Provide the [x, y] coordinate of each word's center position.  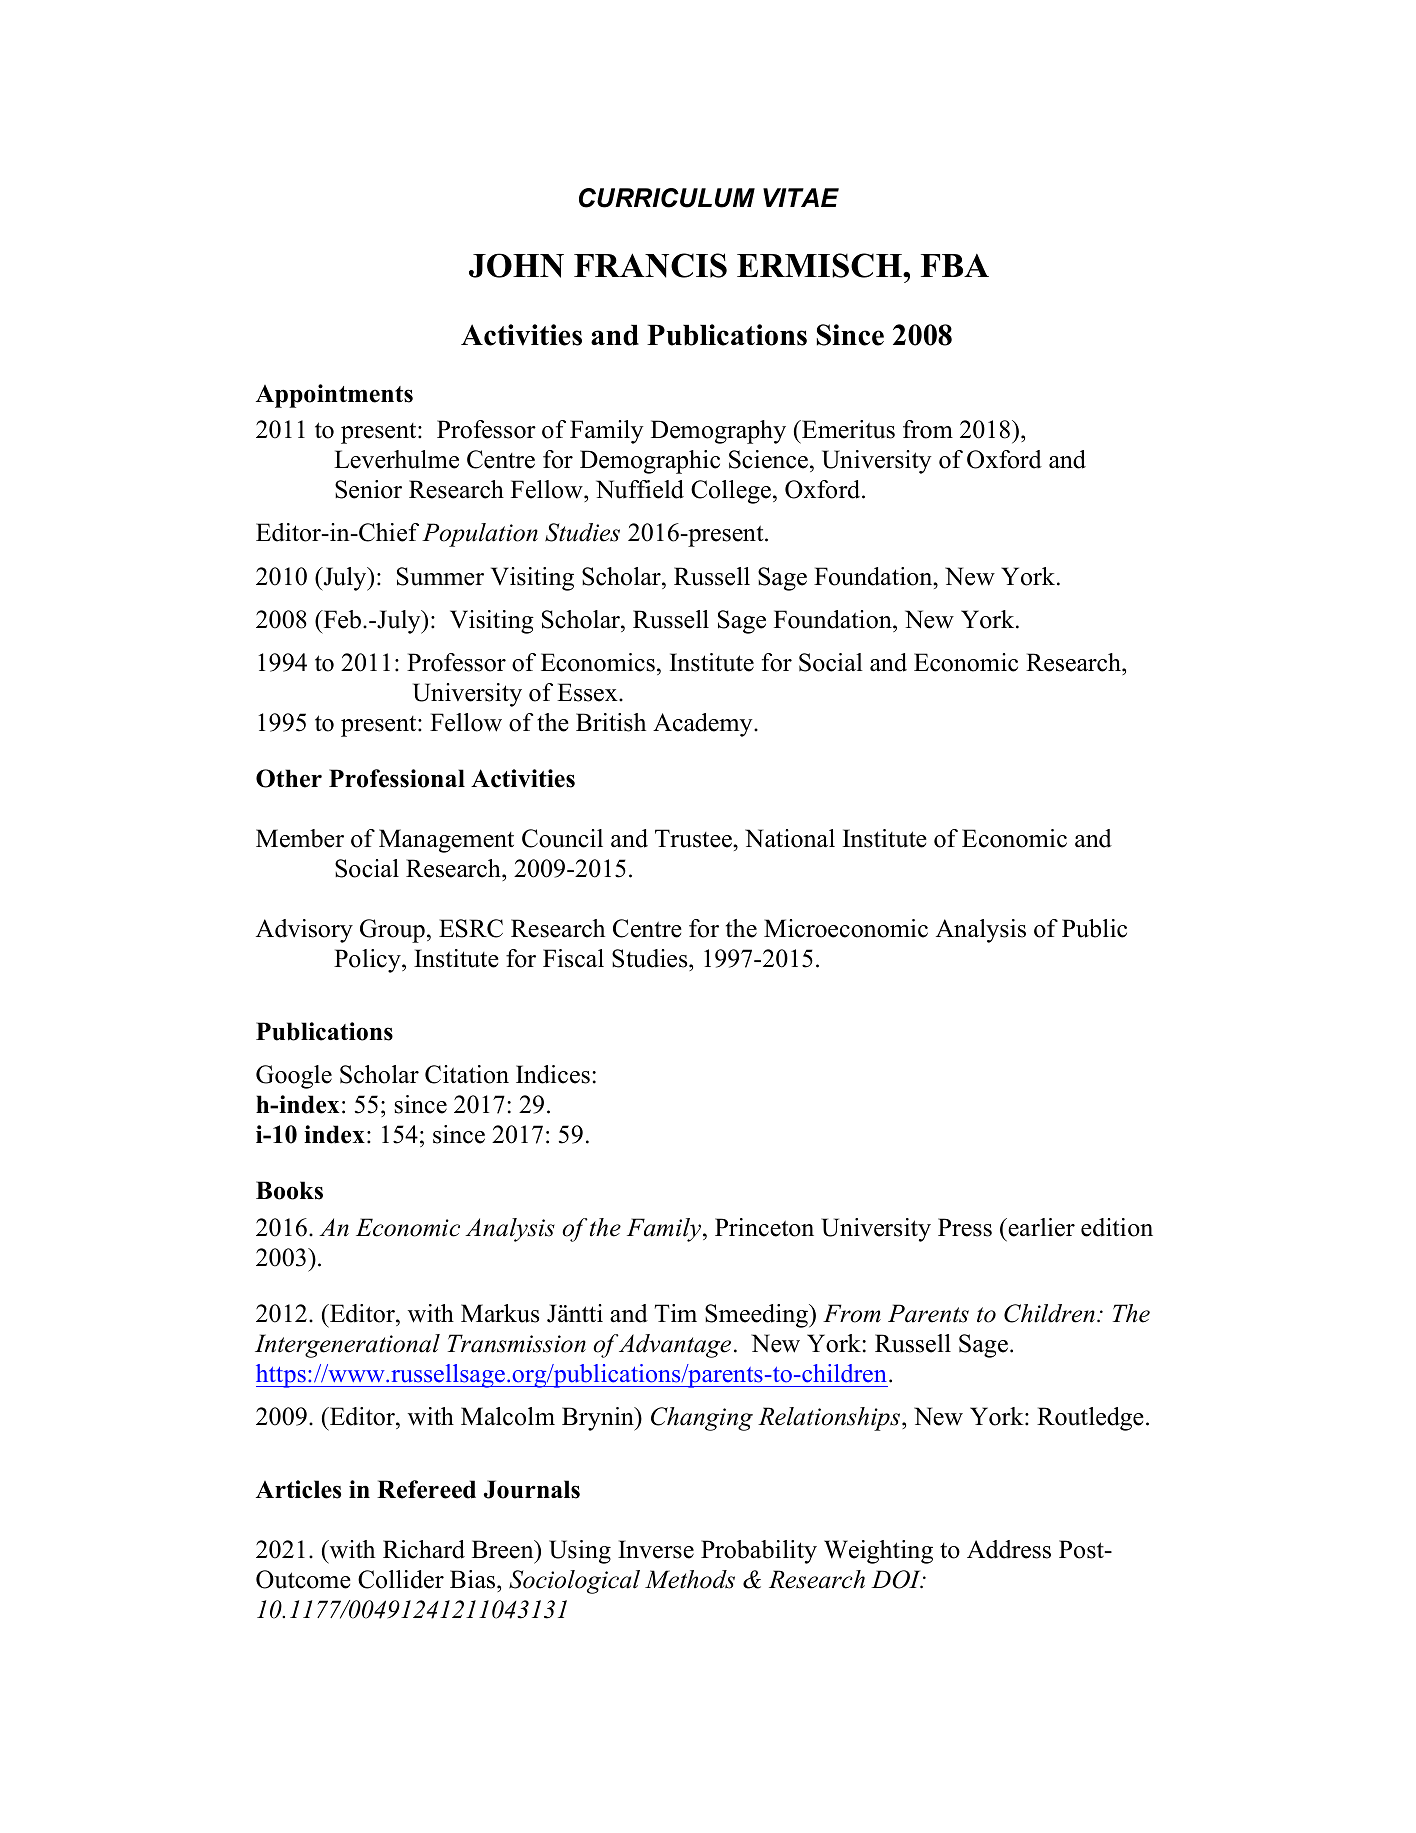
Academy [704, 725]
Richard [424, 1549]
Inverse [656, 1549]
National [790, 838]
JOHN [516, 265]
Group [392, 931]
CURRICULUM [667, 198]
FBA [955, 265]
